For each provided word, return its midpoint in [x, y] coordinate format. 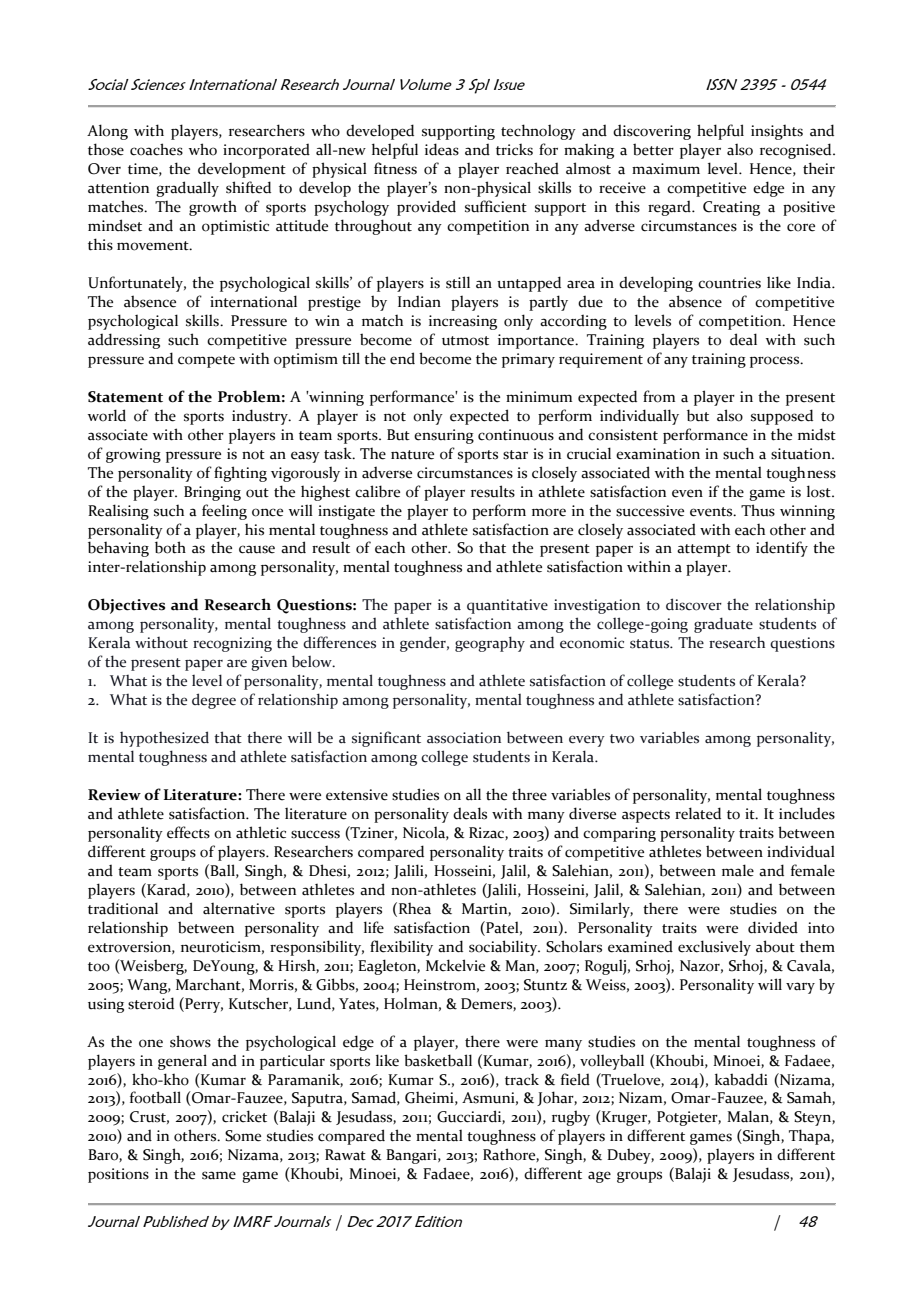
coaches [156, 149]
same [219, 1175]
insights [777, 132]
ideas [442, 149]
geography [490, 644]
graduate [723, 625]
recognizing [232, 644]
